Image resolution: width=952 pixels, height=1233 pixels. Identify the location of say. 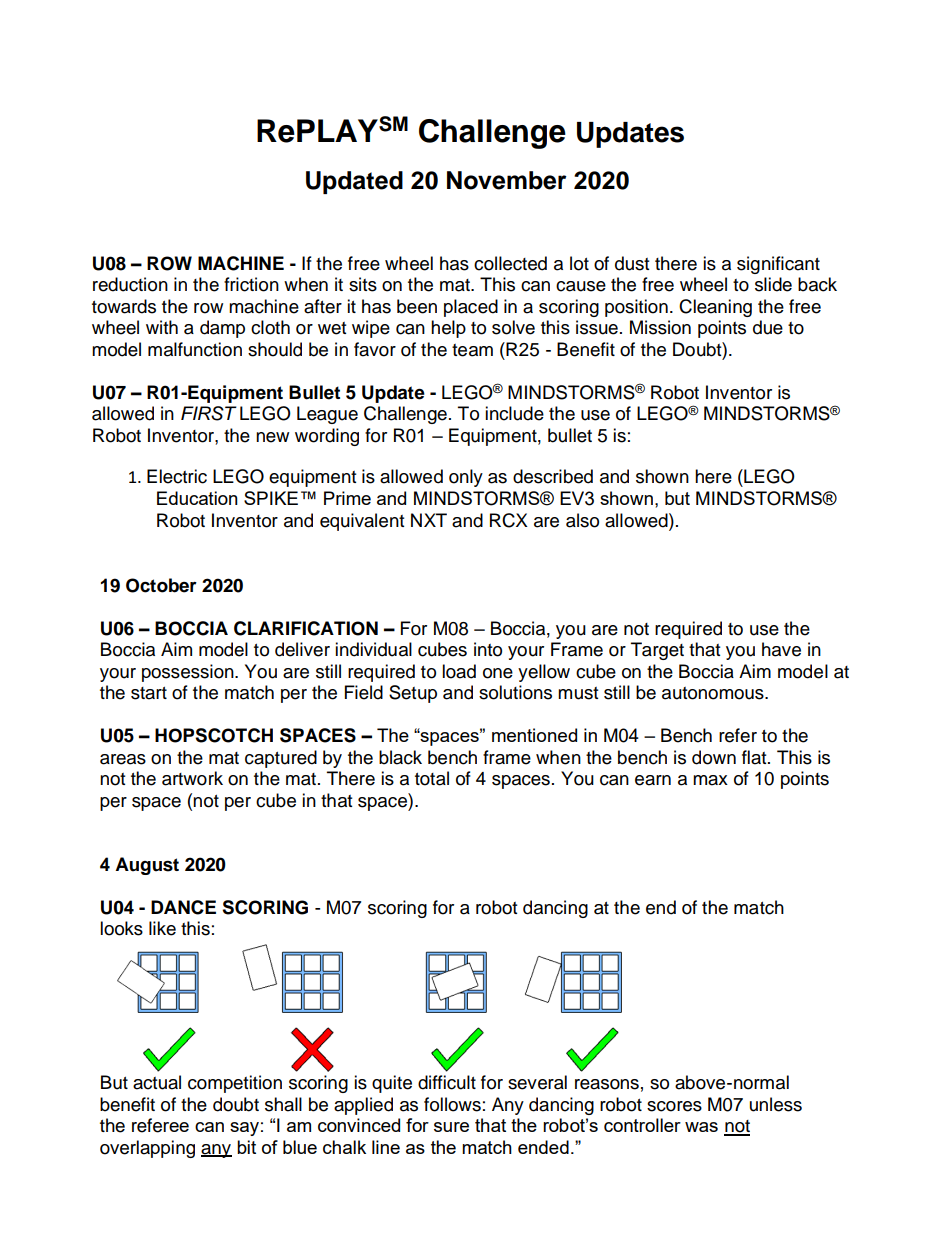
(244, 1129).
